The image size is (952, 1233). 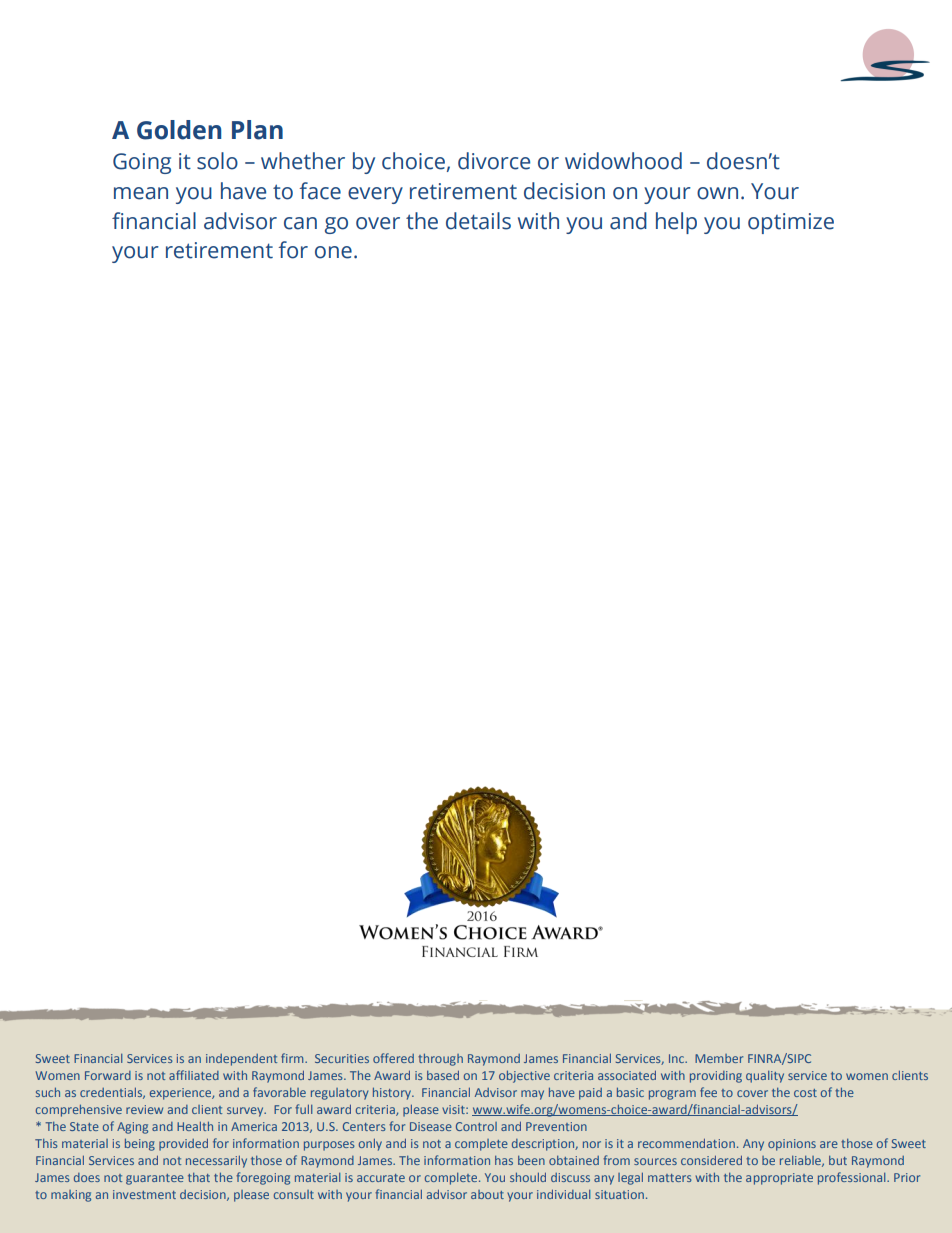 What do you see at coordinates (241, 1060) in the screenshot?
I see `independent` at bounding box center [241, 1060].
